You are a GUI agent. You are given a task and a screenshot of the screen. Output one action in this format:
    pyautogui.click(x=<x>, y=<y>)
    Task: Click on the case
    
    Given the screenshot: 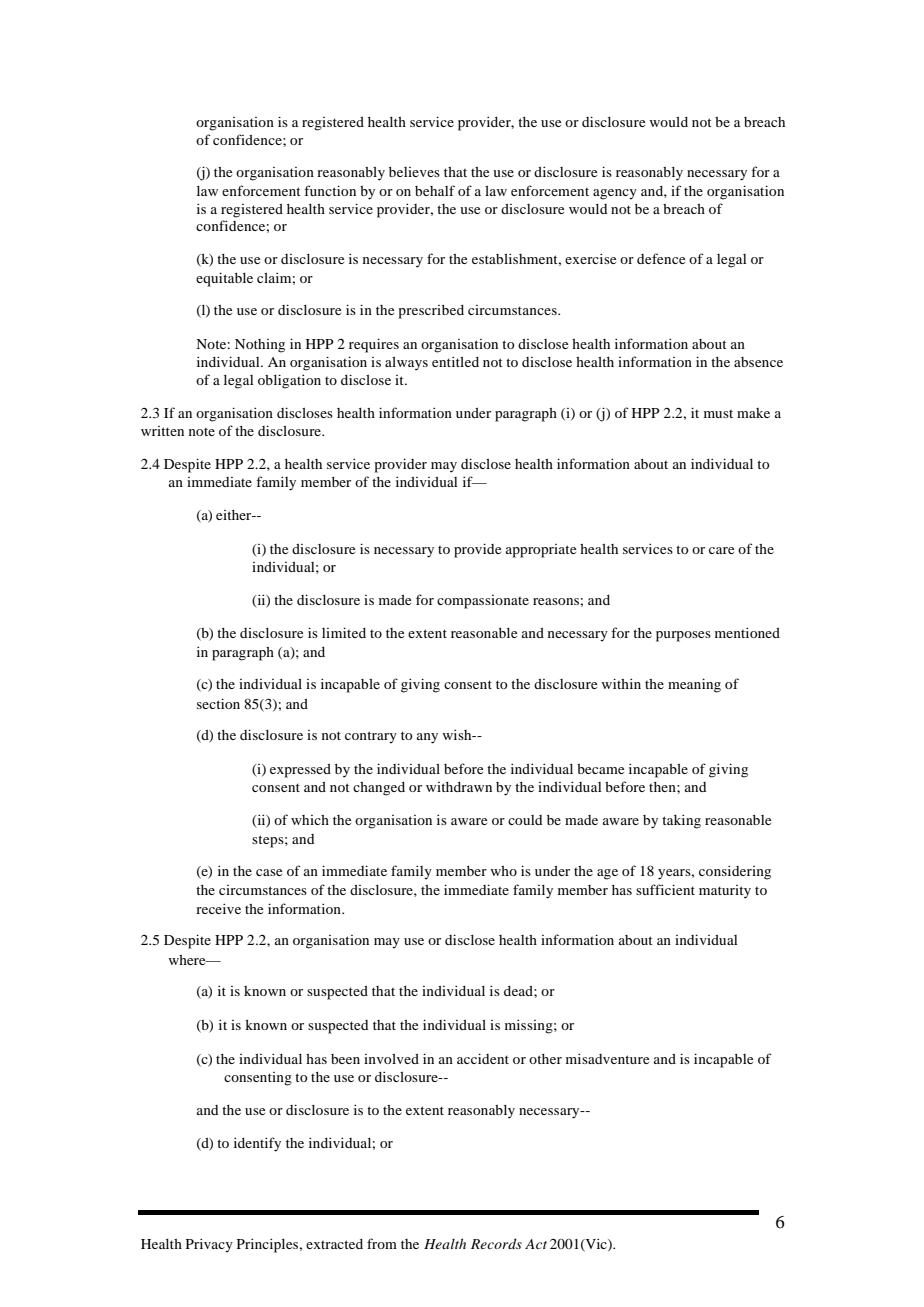 What is the action you would take?
    pyautogui.click(x=269, y=872)
